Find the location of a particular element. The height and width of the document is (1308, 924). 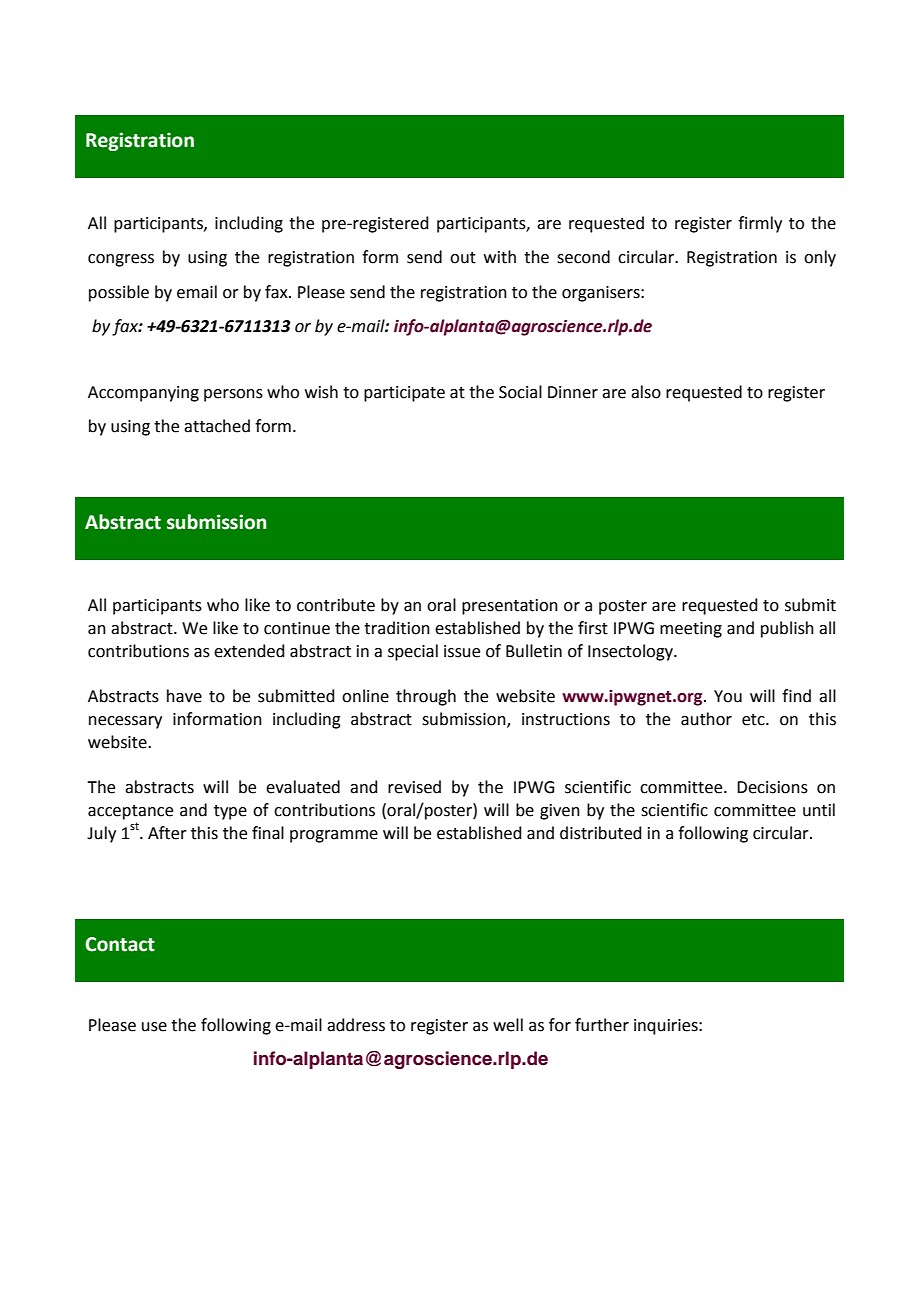

out is located at coordinates (463, 258).
